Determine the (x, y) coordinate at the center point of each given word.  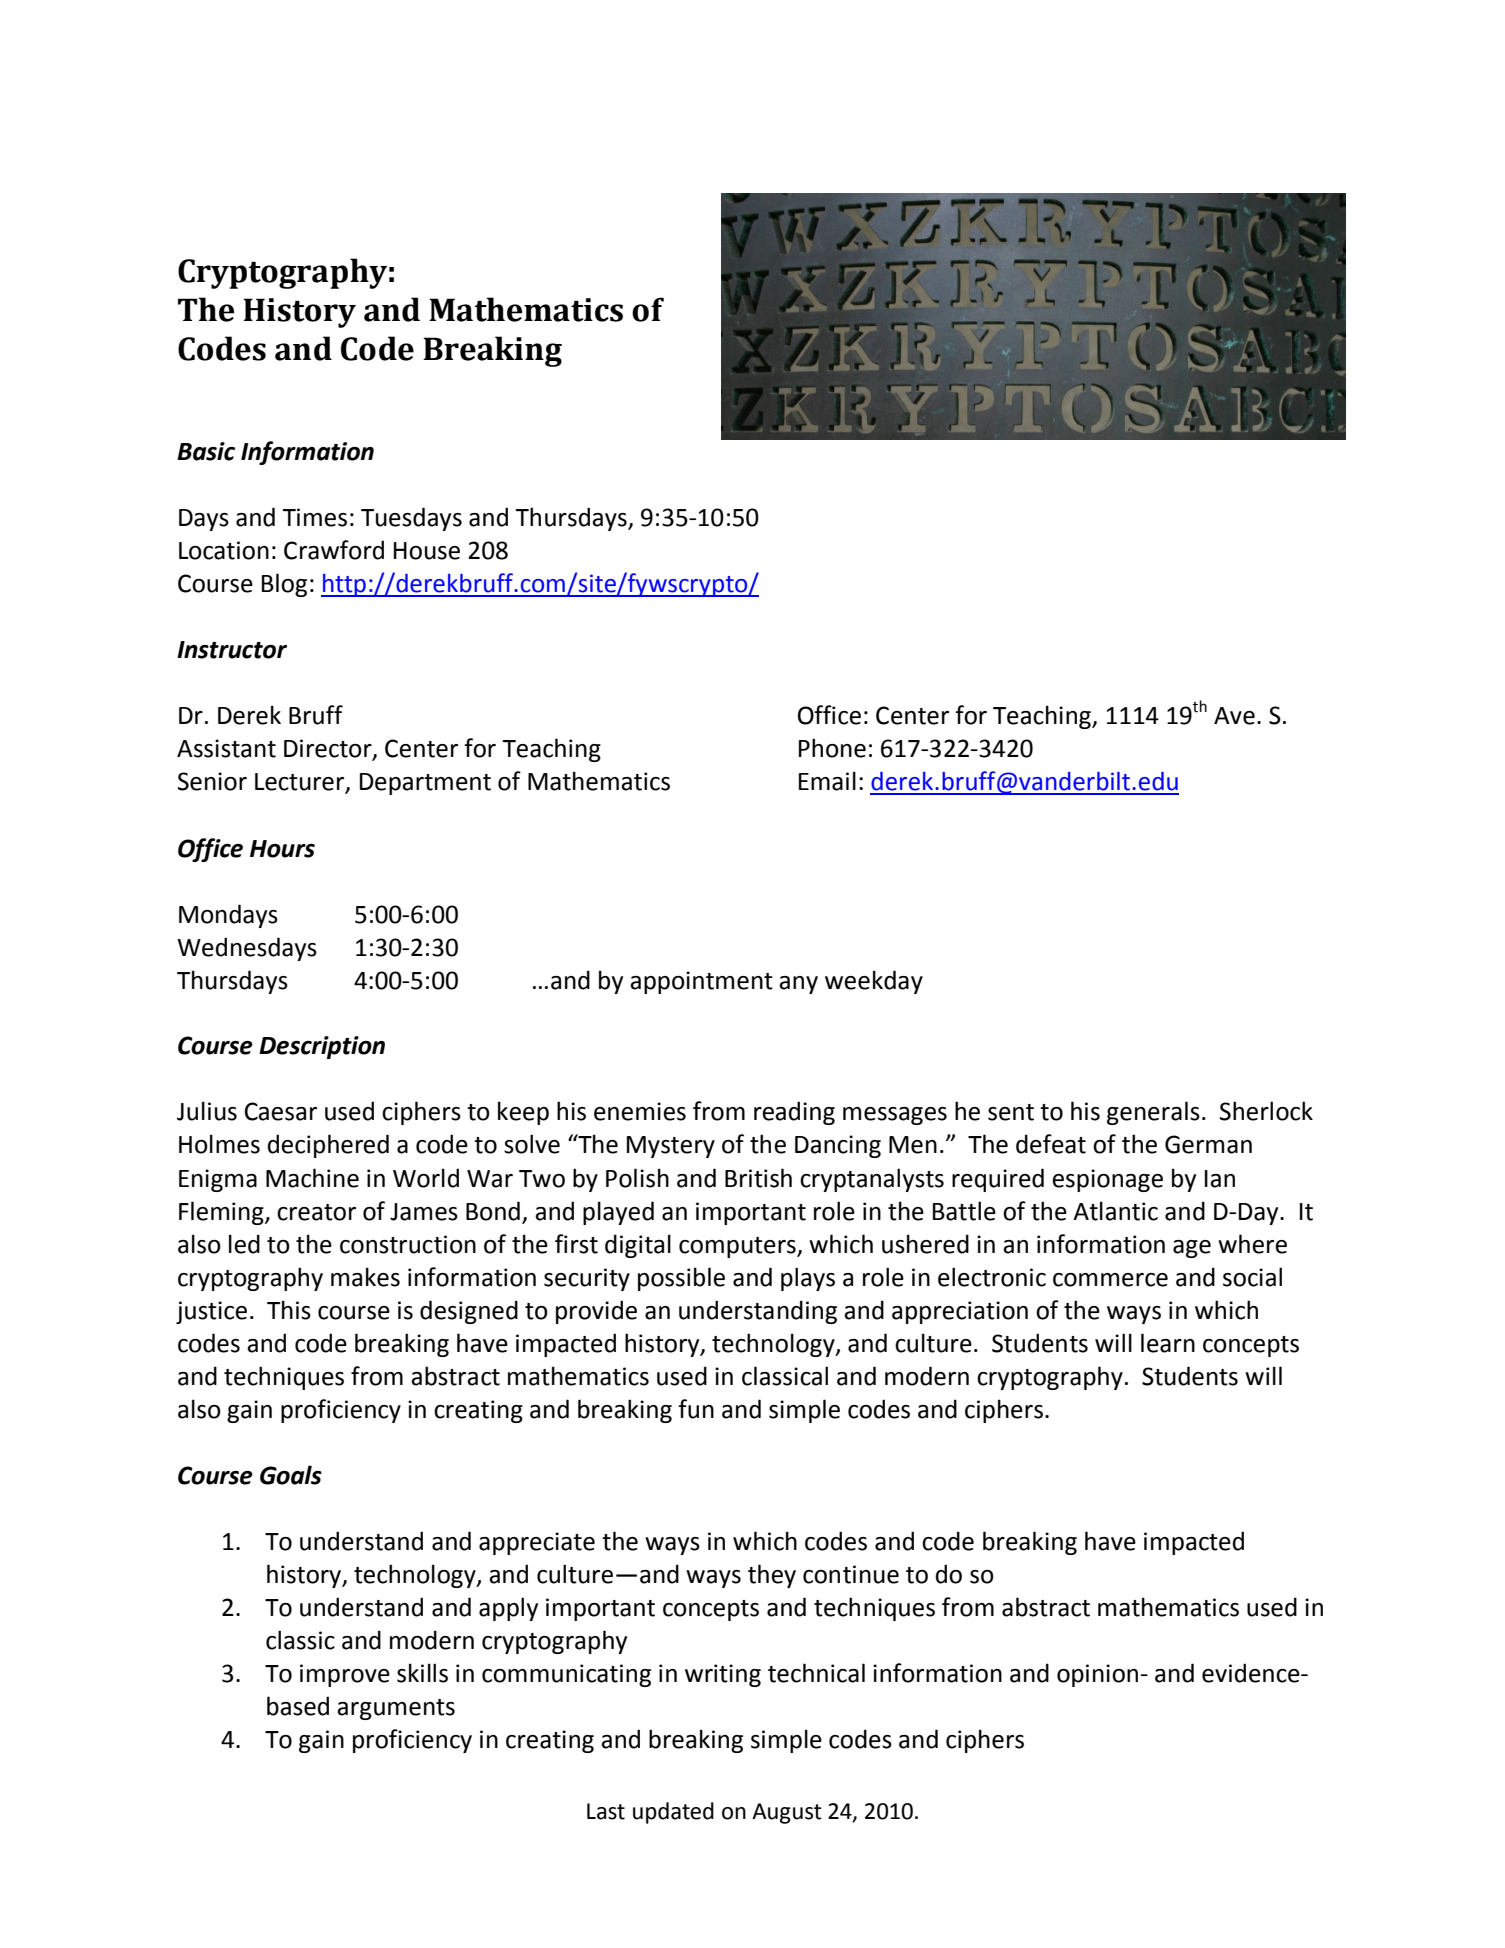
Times (314, 517)
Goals (291, 1475)
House (427, 551)
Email (827, 781)
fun (696, 1409)
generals (1153, 1113)
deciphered (328, 1146)
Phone (832, 748)
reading (794, 1113)
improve (345, 1675)
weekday (874, 982)
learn (1168, 1343)
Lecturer (301, 783)
